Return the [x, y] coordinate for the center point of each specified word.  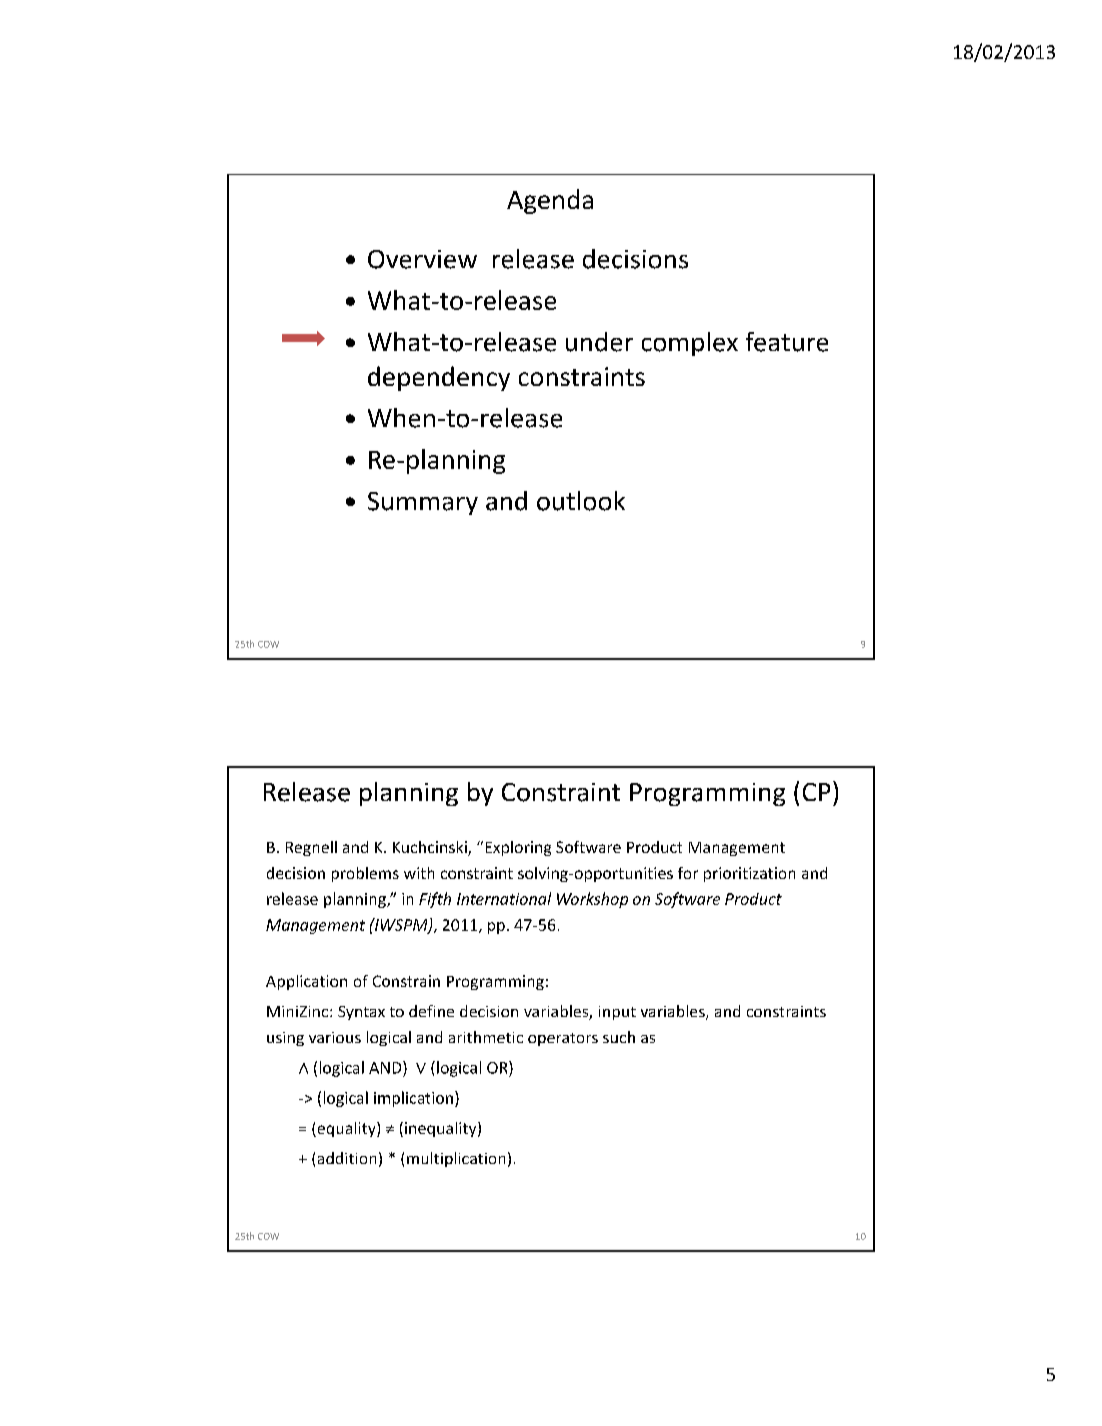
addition [347, 1158]
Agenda [550, 201]
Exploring [518, 848]
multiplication [456, 1159]
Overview [422, 259]
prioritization [749, 874]
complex [690, 344]
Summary [423, 503]
